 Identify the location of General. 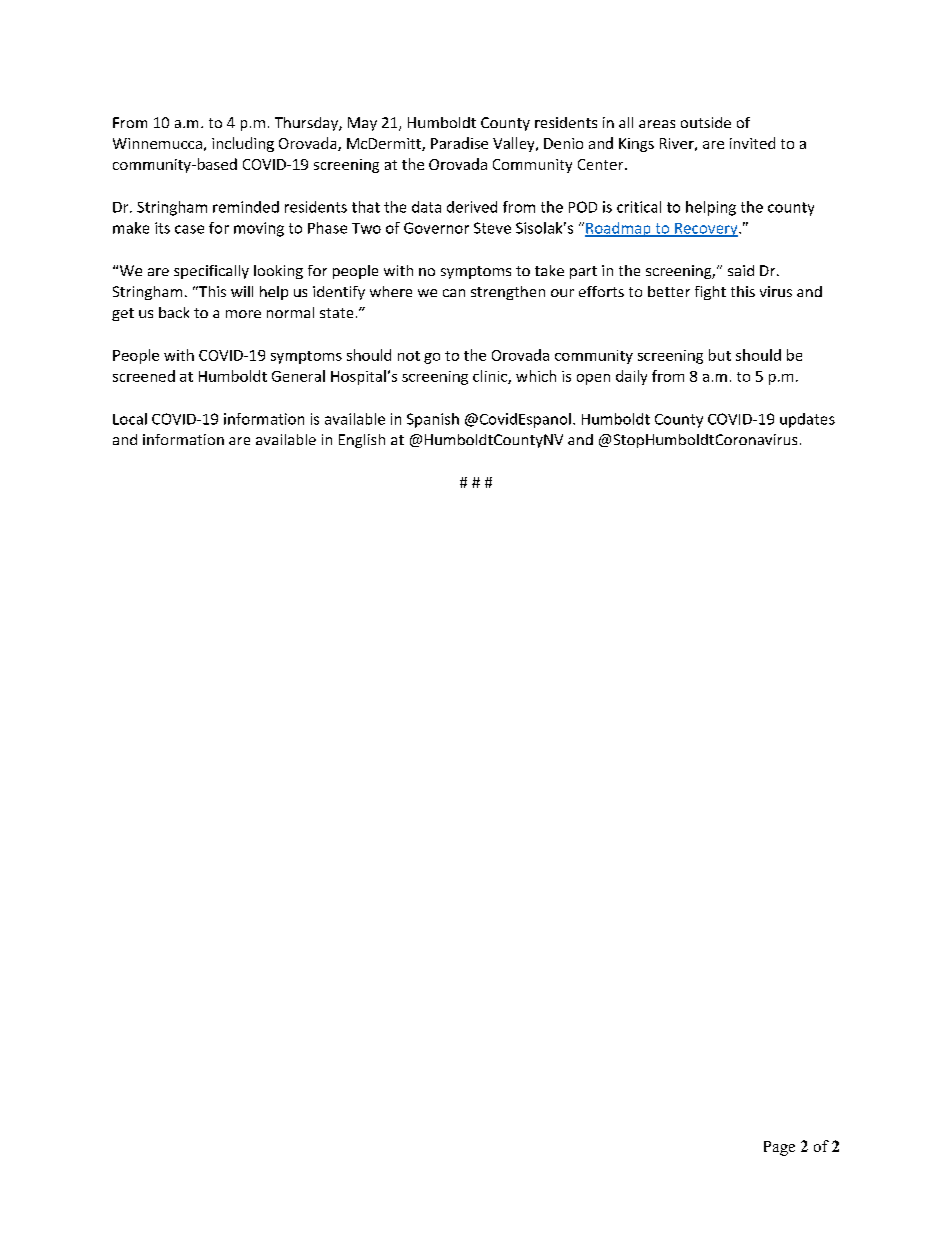
(298, 376).
